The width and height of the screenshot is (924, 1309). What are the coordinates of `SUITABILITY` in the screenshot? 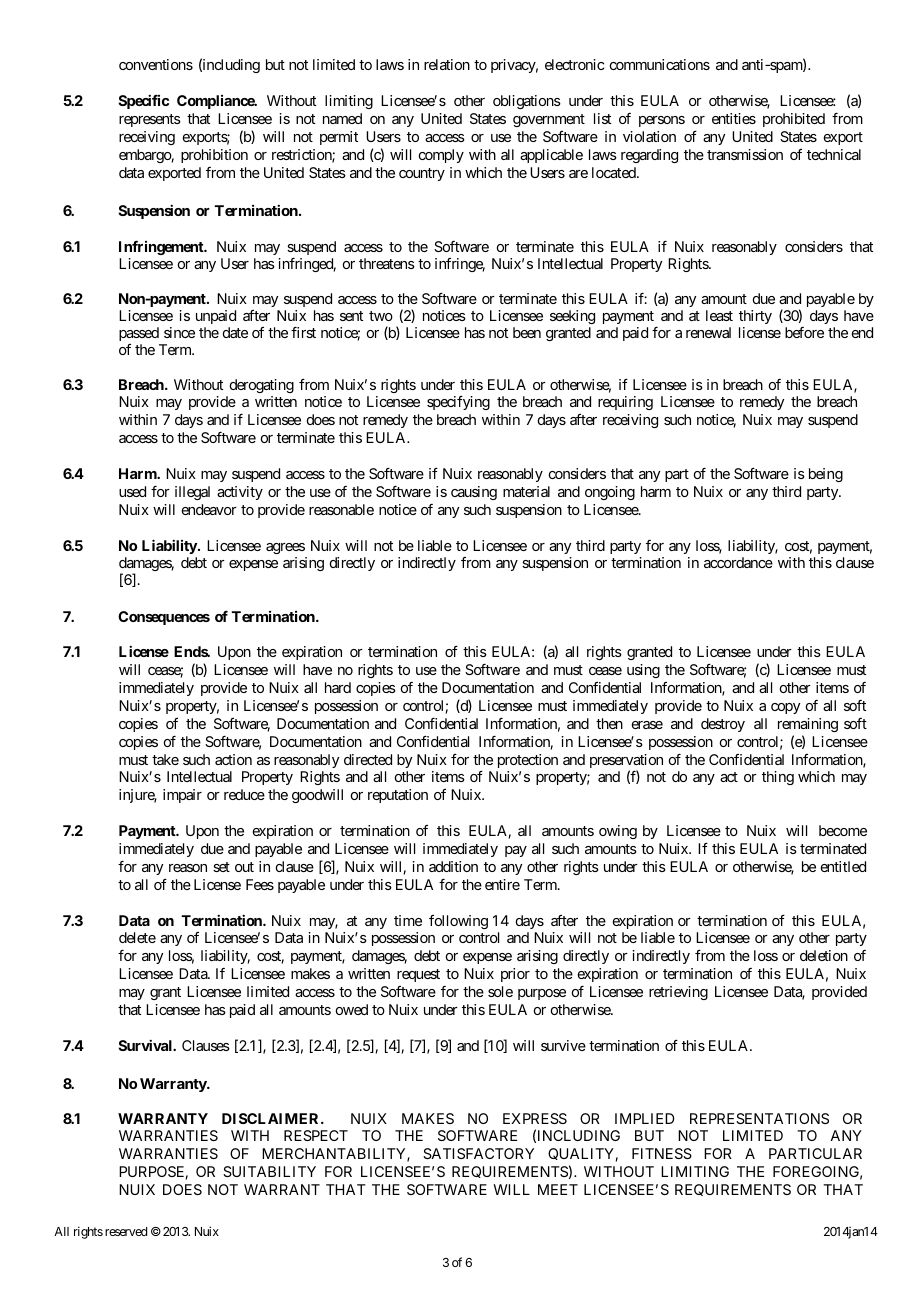 It's located at (269, 1171).
